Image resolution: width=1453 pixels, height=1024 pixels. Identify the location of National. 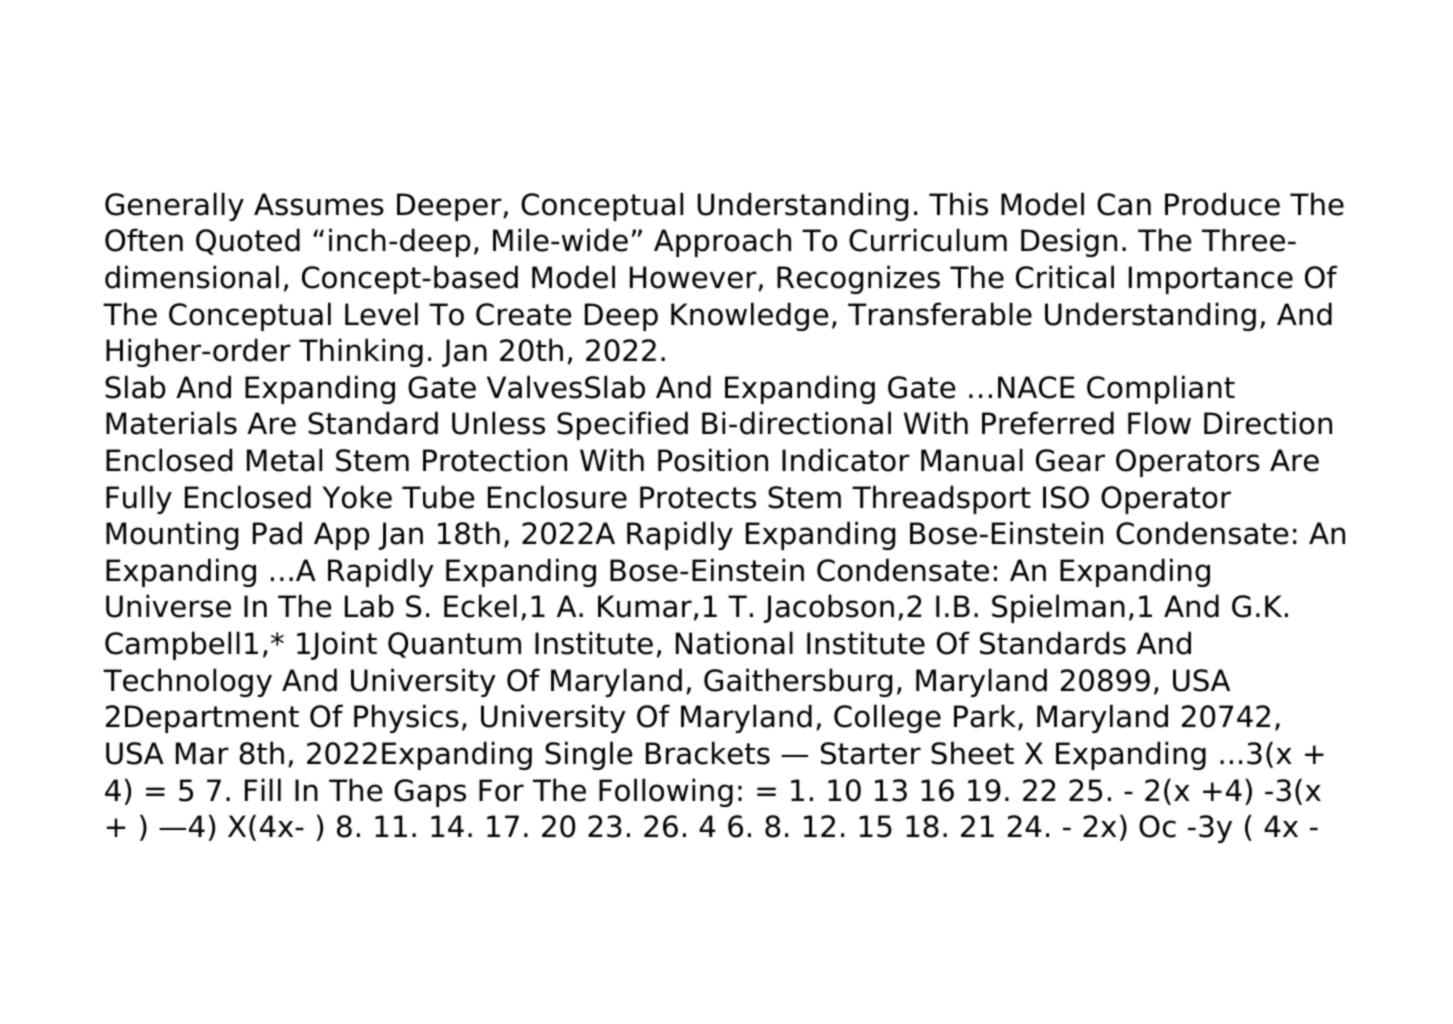
(734, 643).
